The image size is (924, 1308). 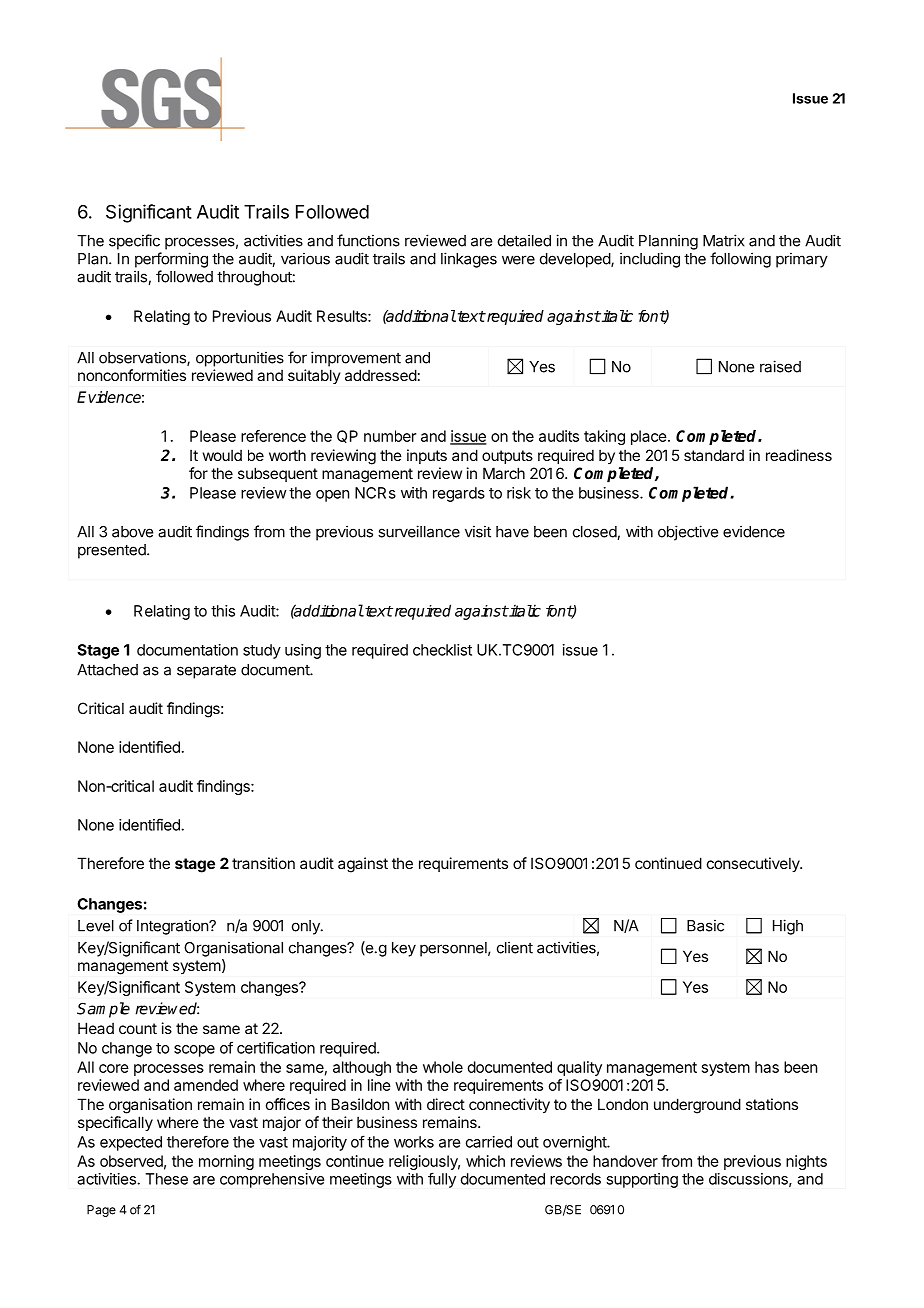 I want to click on performing, so click(x=171, y=260).
